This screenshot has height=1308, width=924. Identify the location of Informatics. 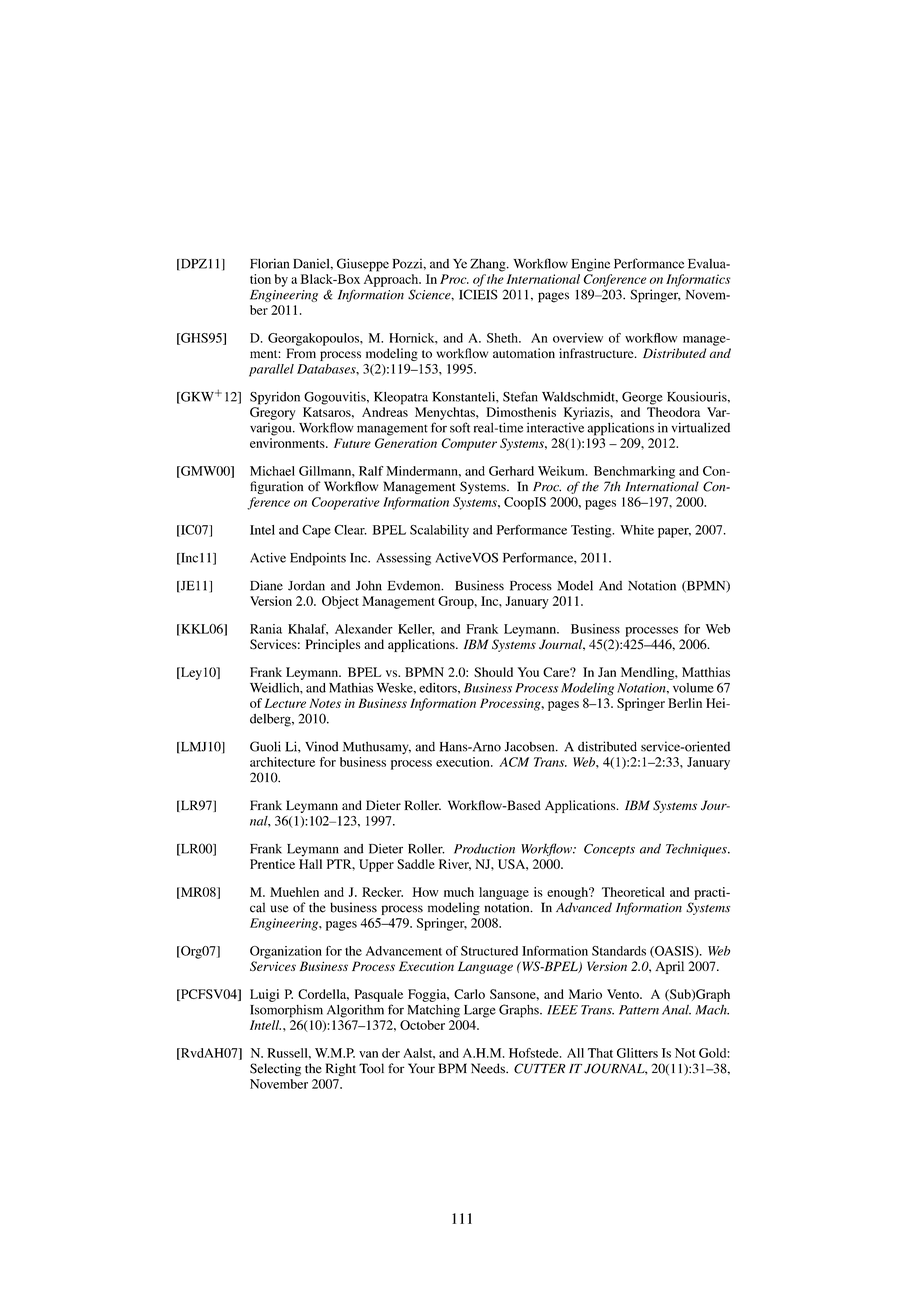
(698, 280).
